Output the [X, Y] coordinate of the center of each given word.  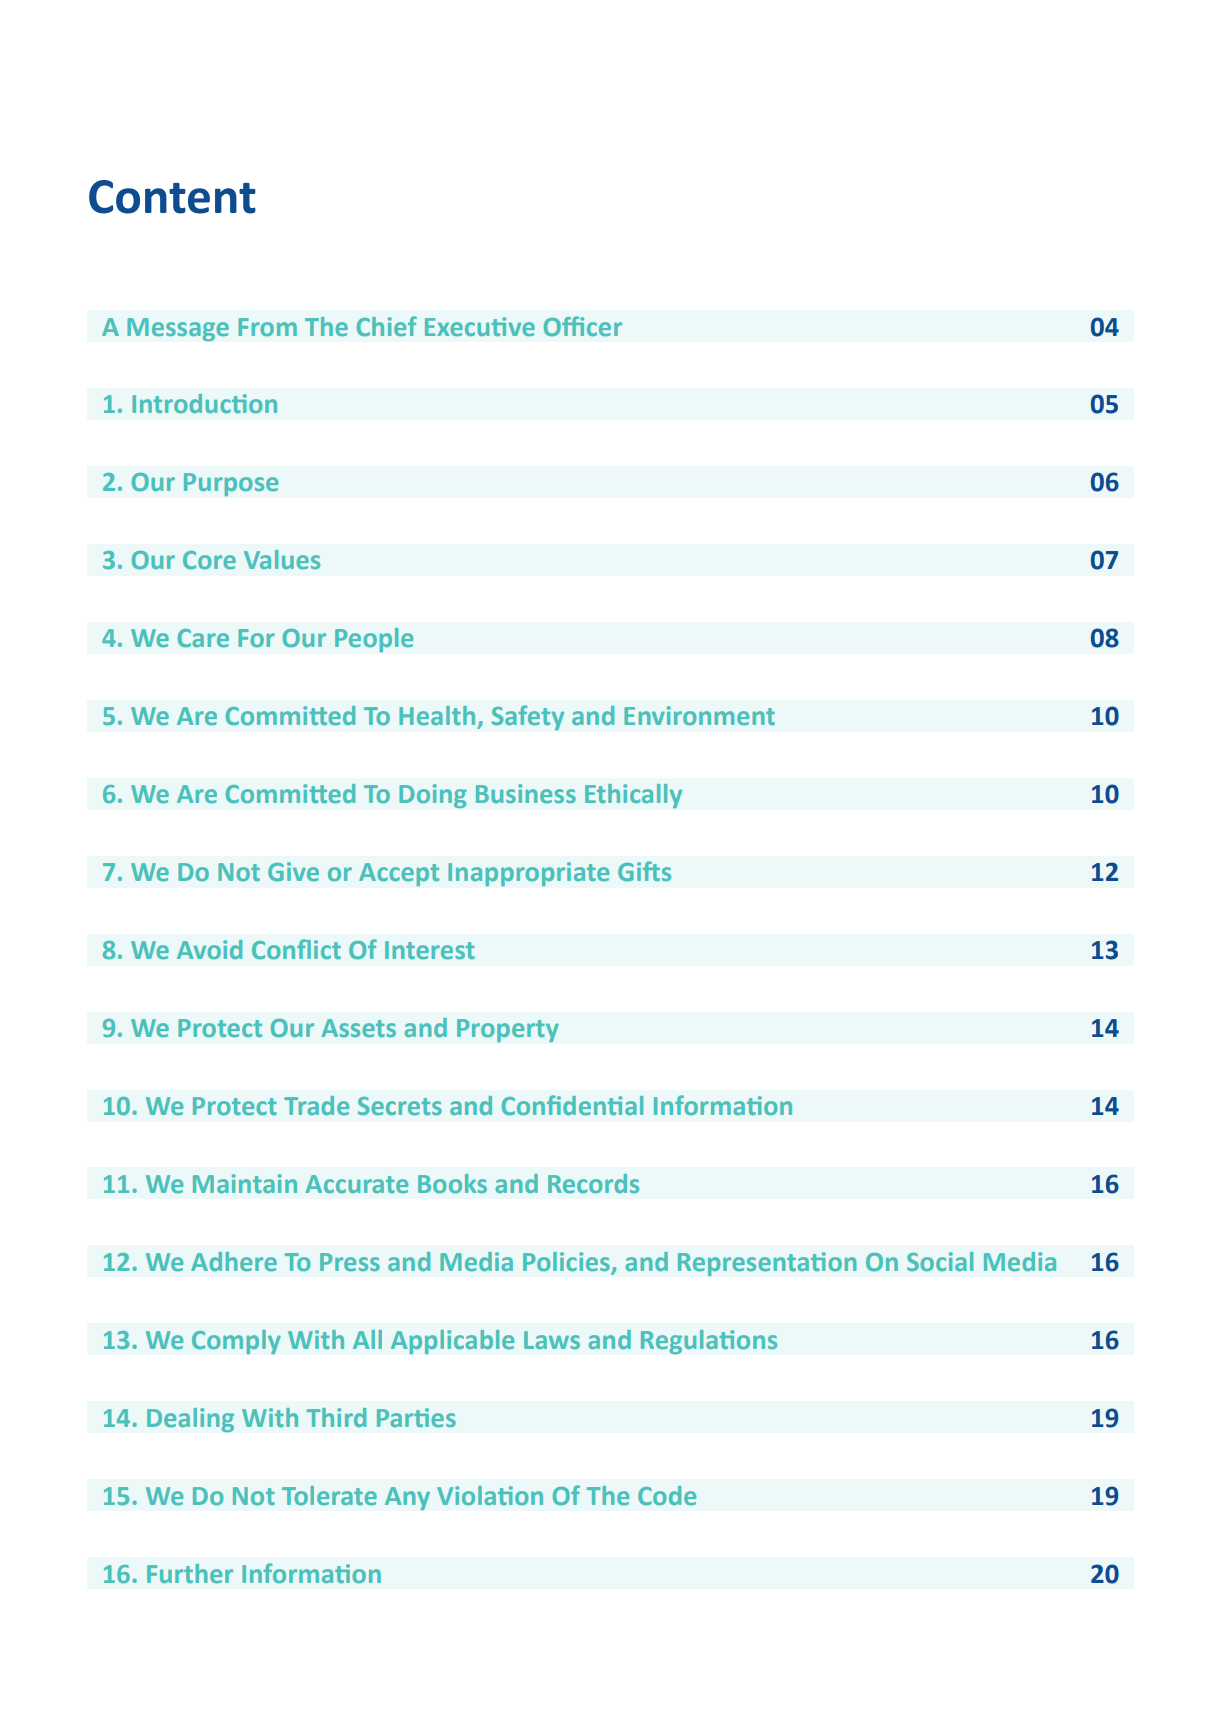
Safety [528, 717]
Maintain [245, 1183]
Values [282, 559]
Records [593, 1183]
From [267, 327]
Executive [480, 326]
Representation [767, 1264]
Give [293, 871]
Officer [583, 326]
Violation [490, 1495]
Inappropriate [529, 874]
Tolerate [329, 1495]
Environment [699, 715]
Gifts [644, 871]
